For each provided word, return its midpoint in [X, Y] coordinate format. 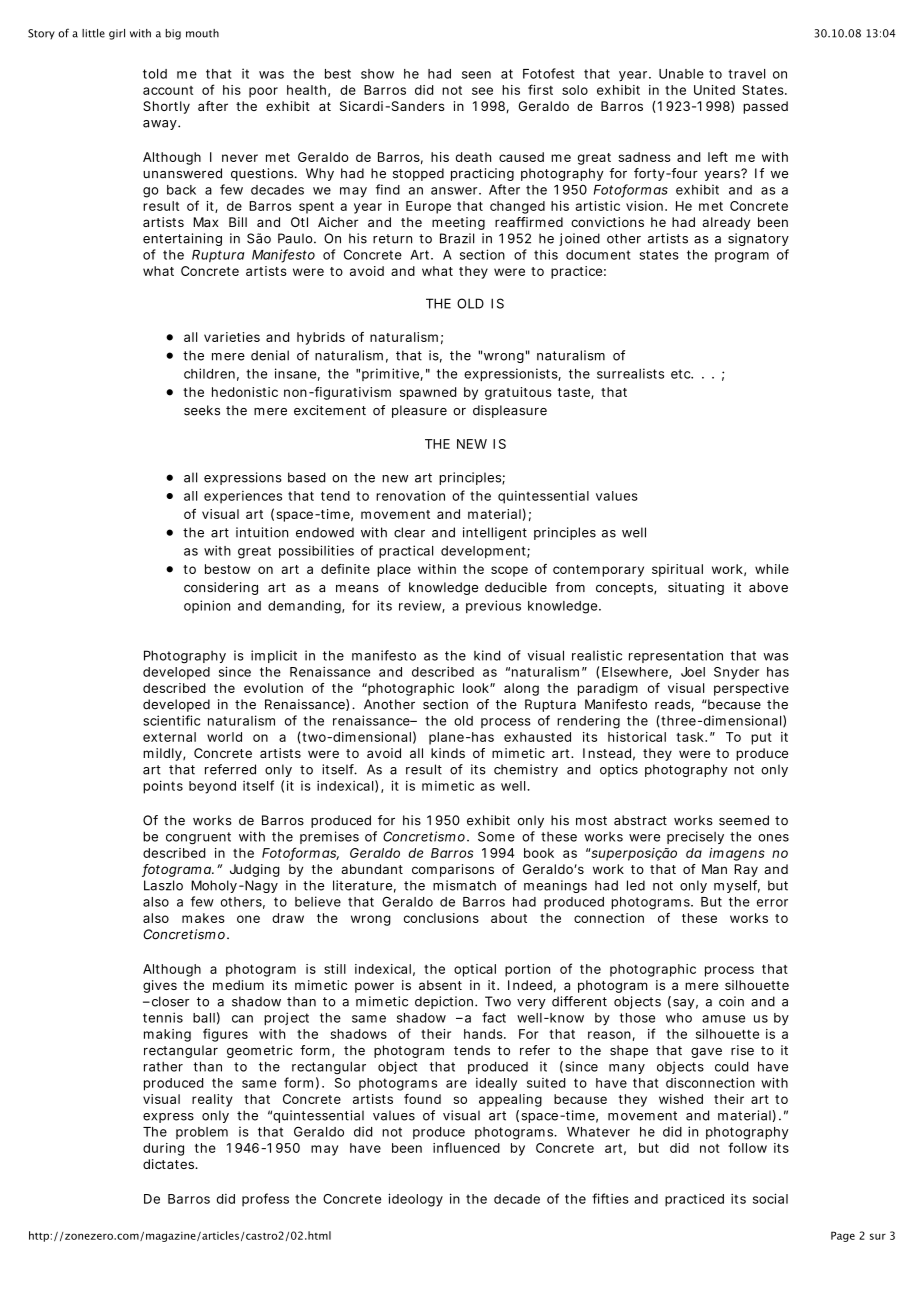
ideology [415, 1200]
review [422, 606]
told [155, 74]
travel [746, 74]
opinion [207, 606]
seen [476, 75]
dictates [170, 1164]
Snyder [736, 673]
